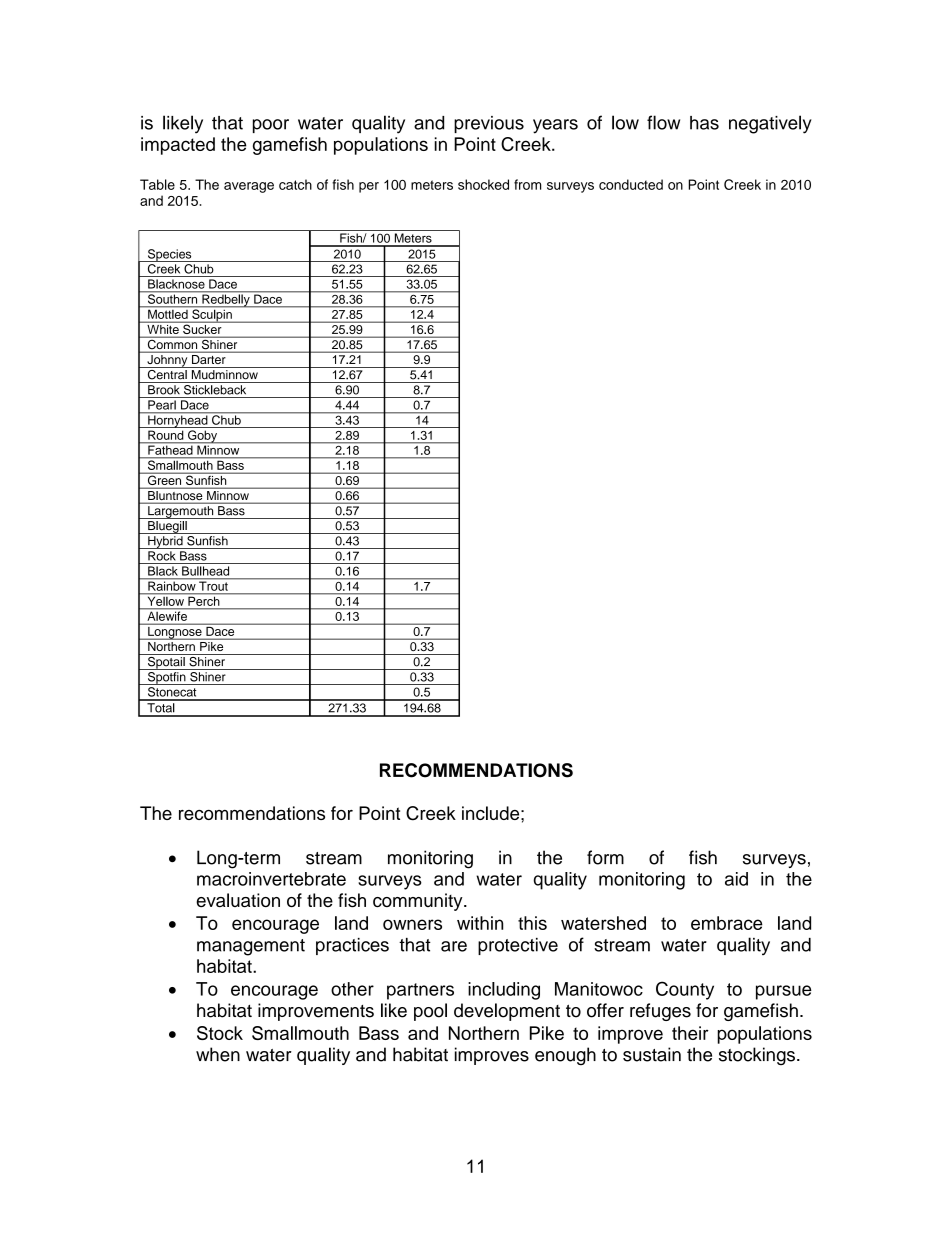 This image has width=952, height=1233. Describe the element at coordinates (419, 902) in the image. I see `community` at that location.
